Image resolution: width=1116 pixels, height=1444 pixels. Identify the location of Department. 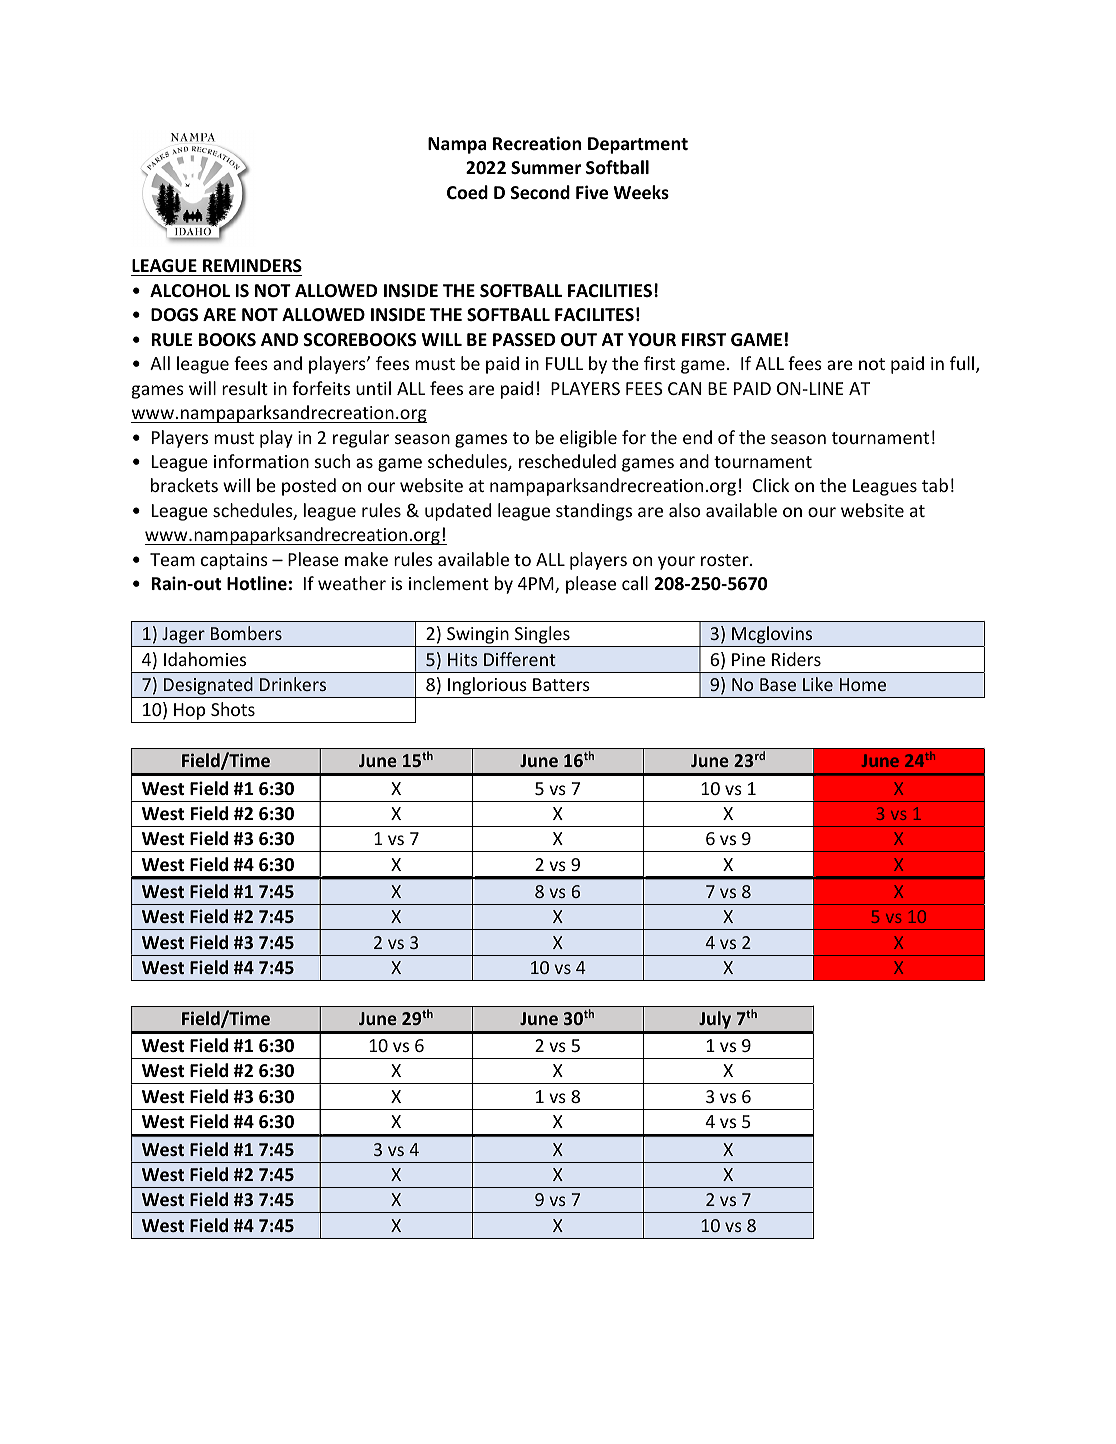
(638, 145).
